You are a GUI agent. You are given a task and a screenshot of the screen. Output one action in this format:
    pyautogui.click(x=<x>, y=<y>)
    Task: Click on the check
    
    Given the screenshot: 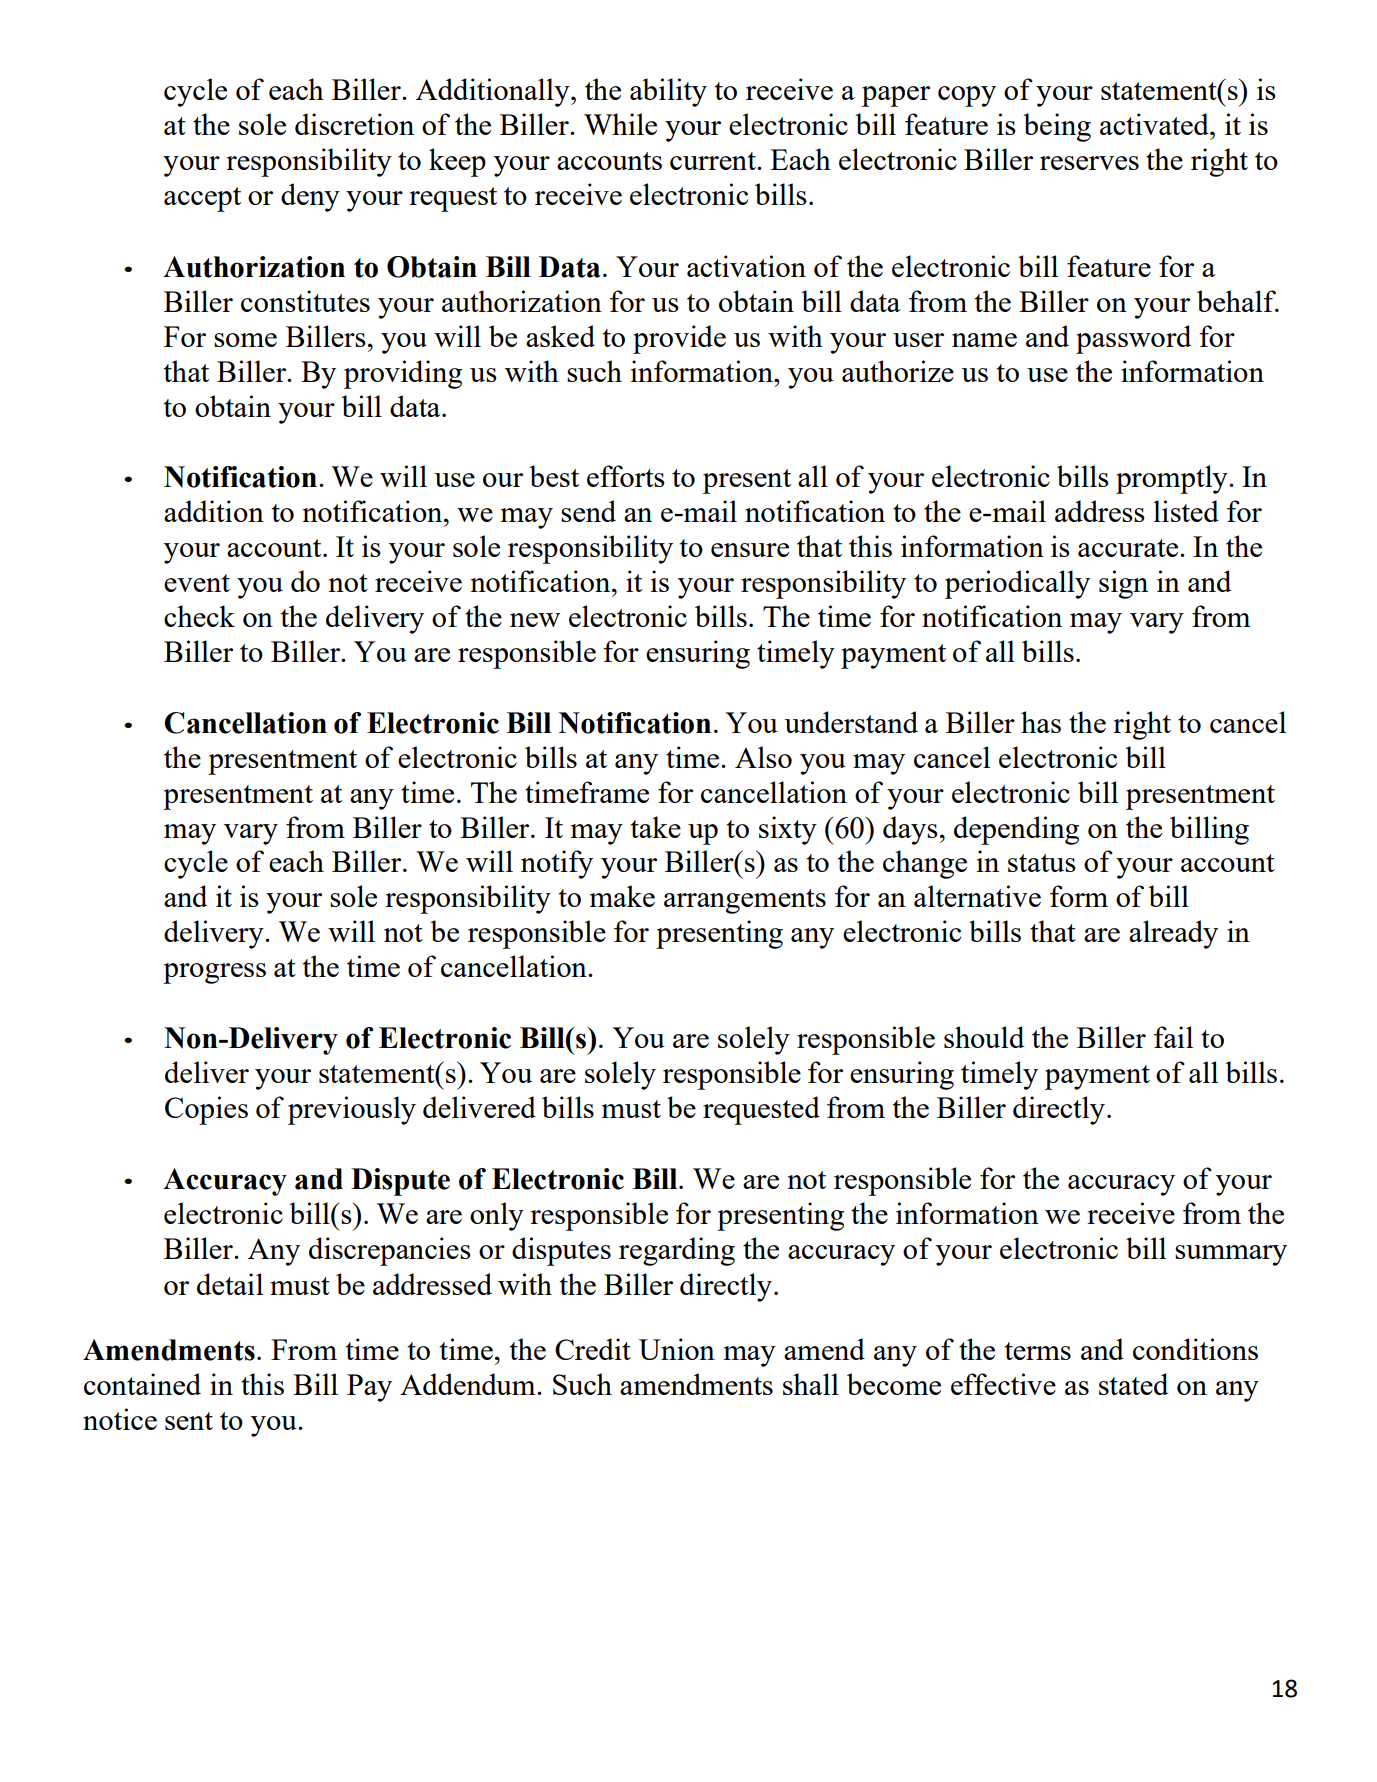 What is the action you would take?
    pyautogui.click(x=199, y=616)
